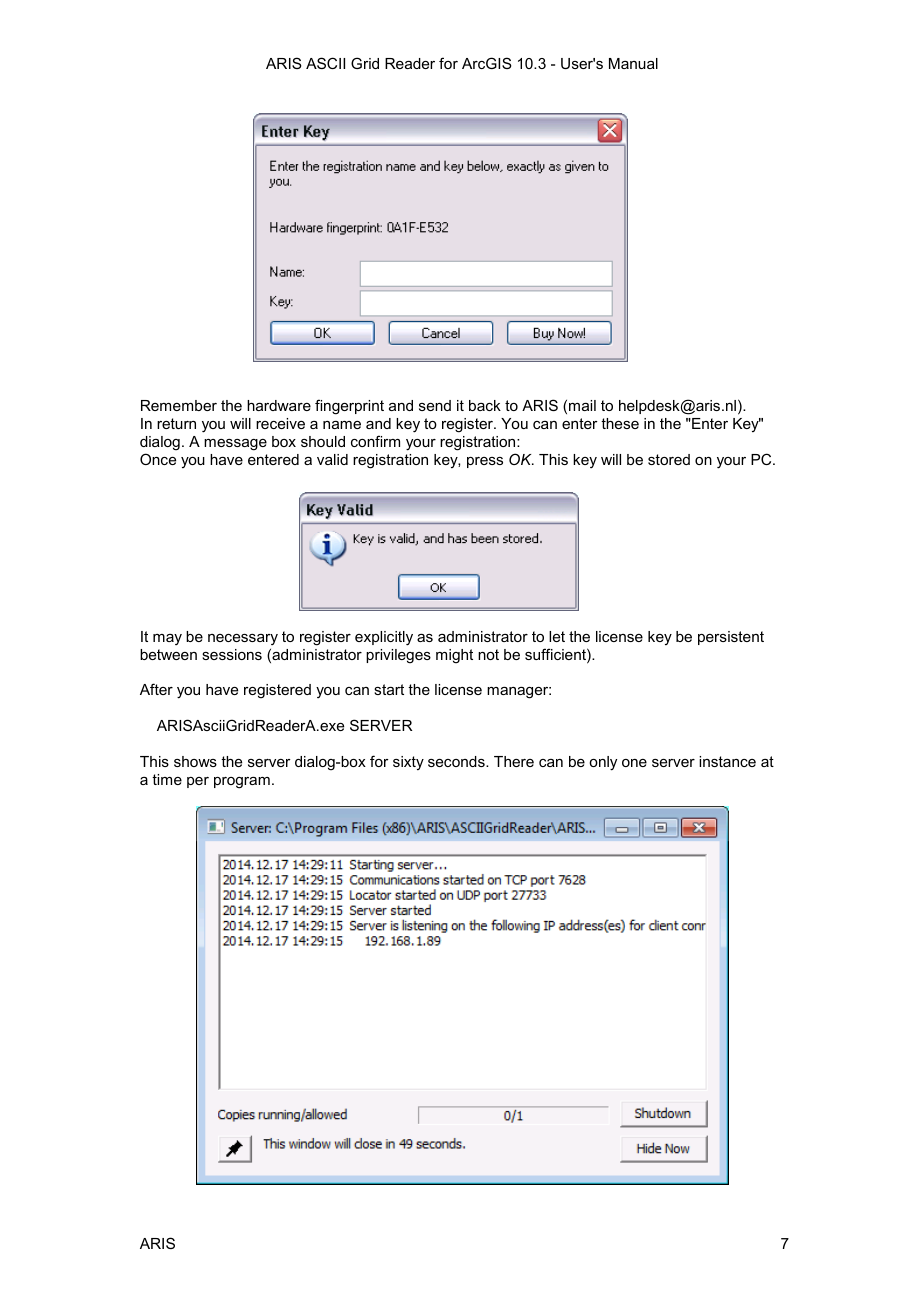  Describe the element at coordinates (582, 405) in the screenshot. I see `mail` at that location.
